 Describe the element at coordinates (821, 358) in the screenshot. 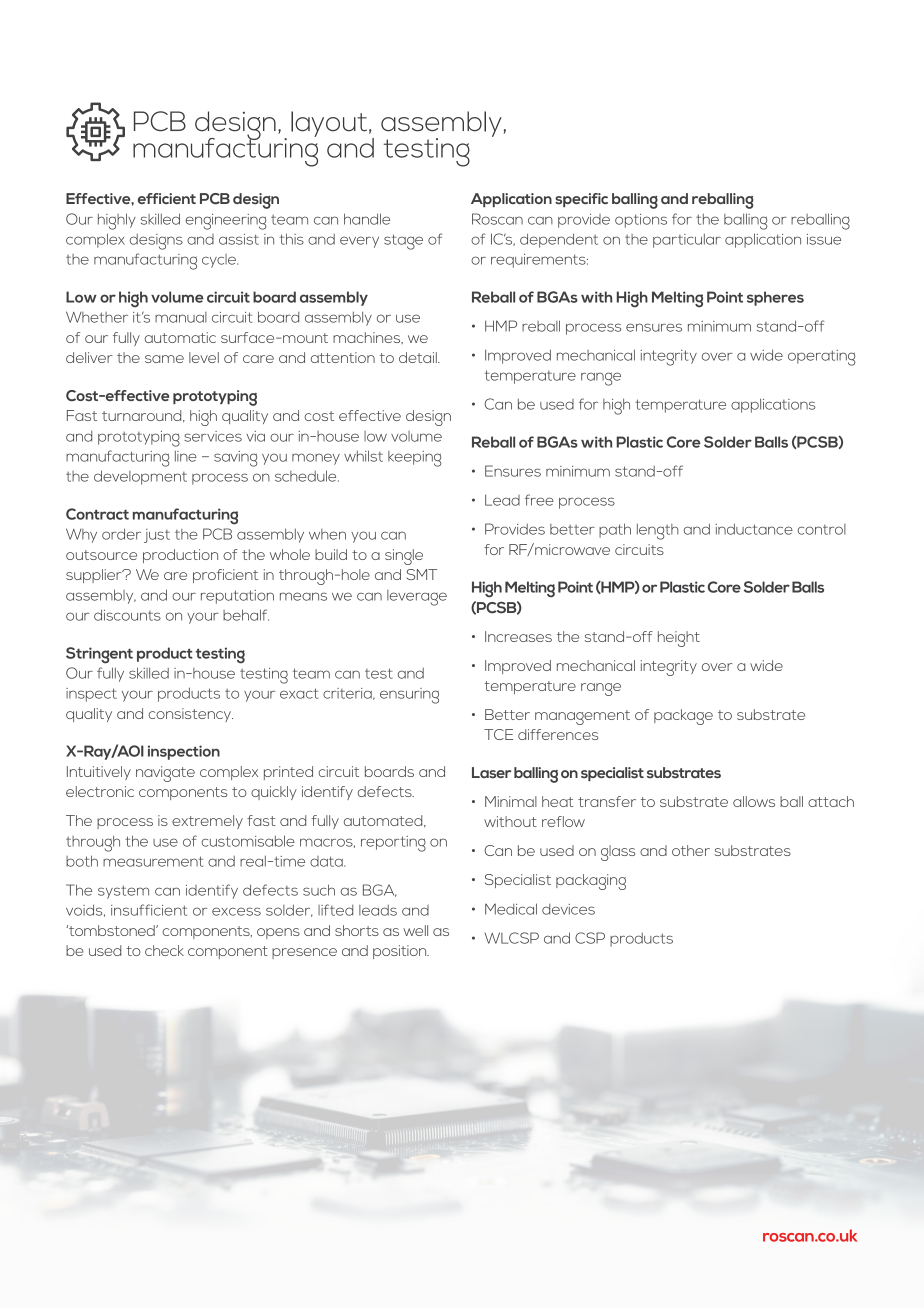

I see `operating` at that location.
